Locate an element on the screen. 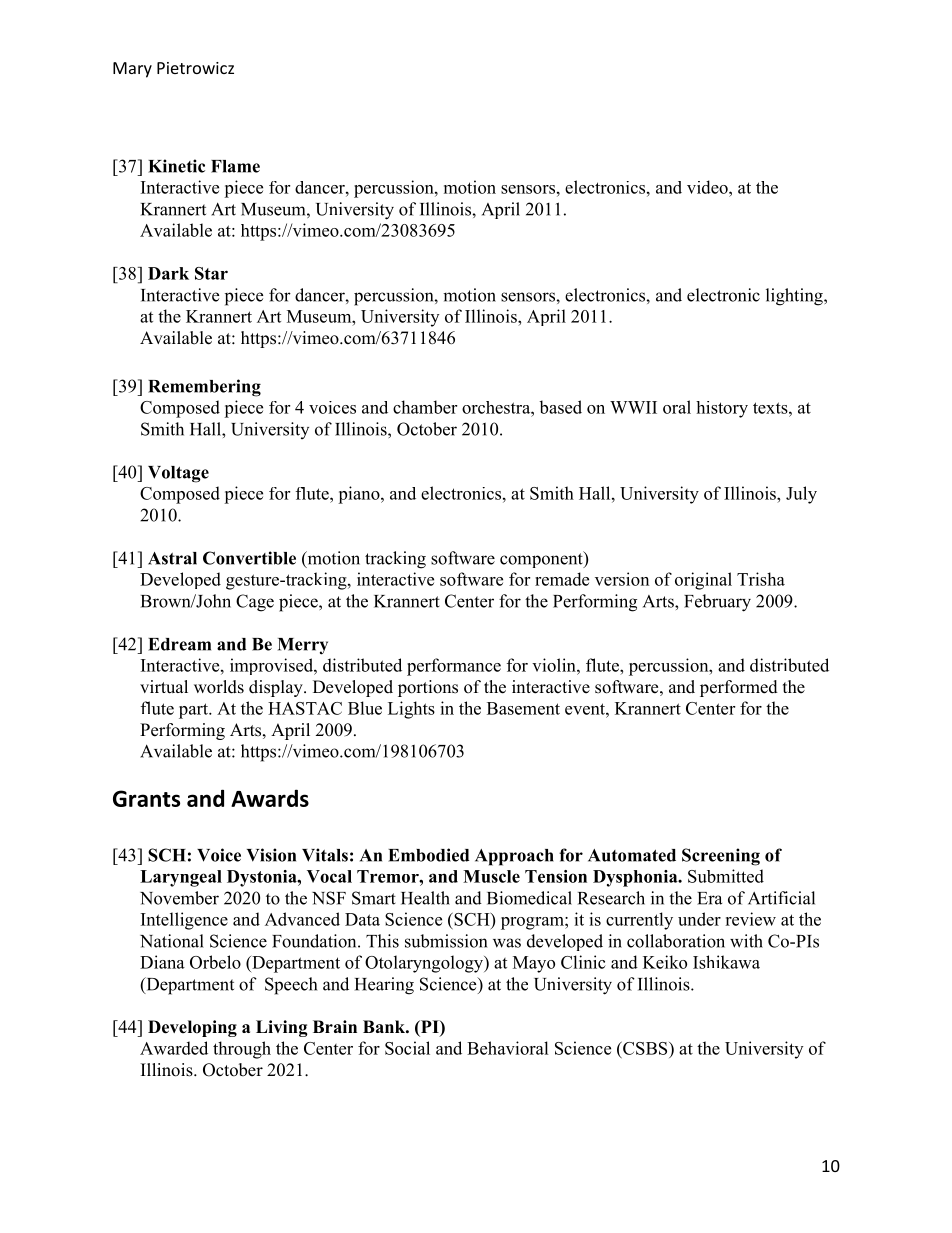  Developing is located at coordinates (192, 1028).
